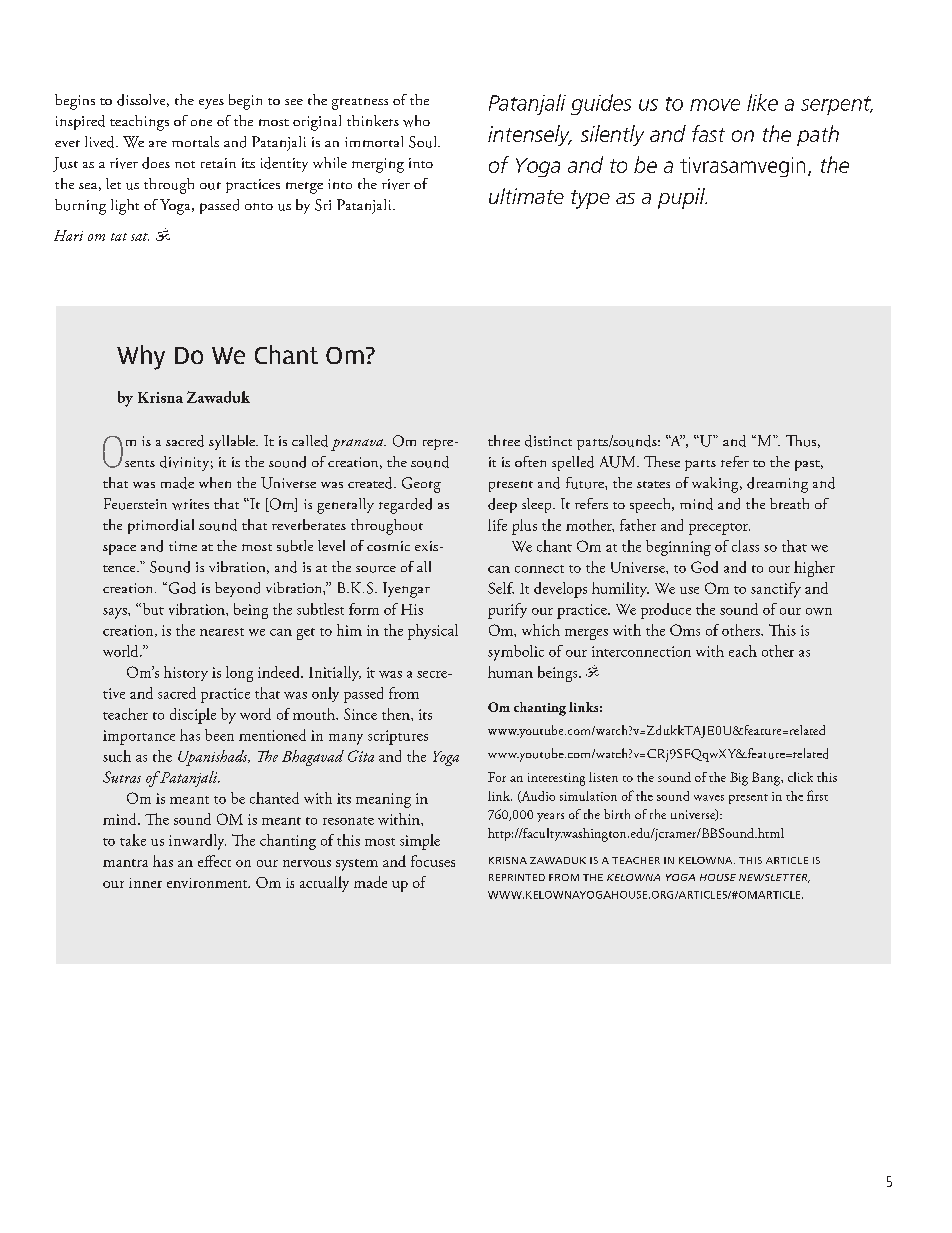 The image size is (952, 1233). I want to click on three, so click(504, 440).
